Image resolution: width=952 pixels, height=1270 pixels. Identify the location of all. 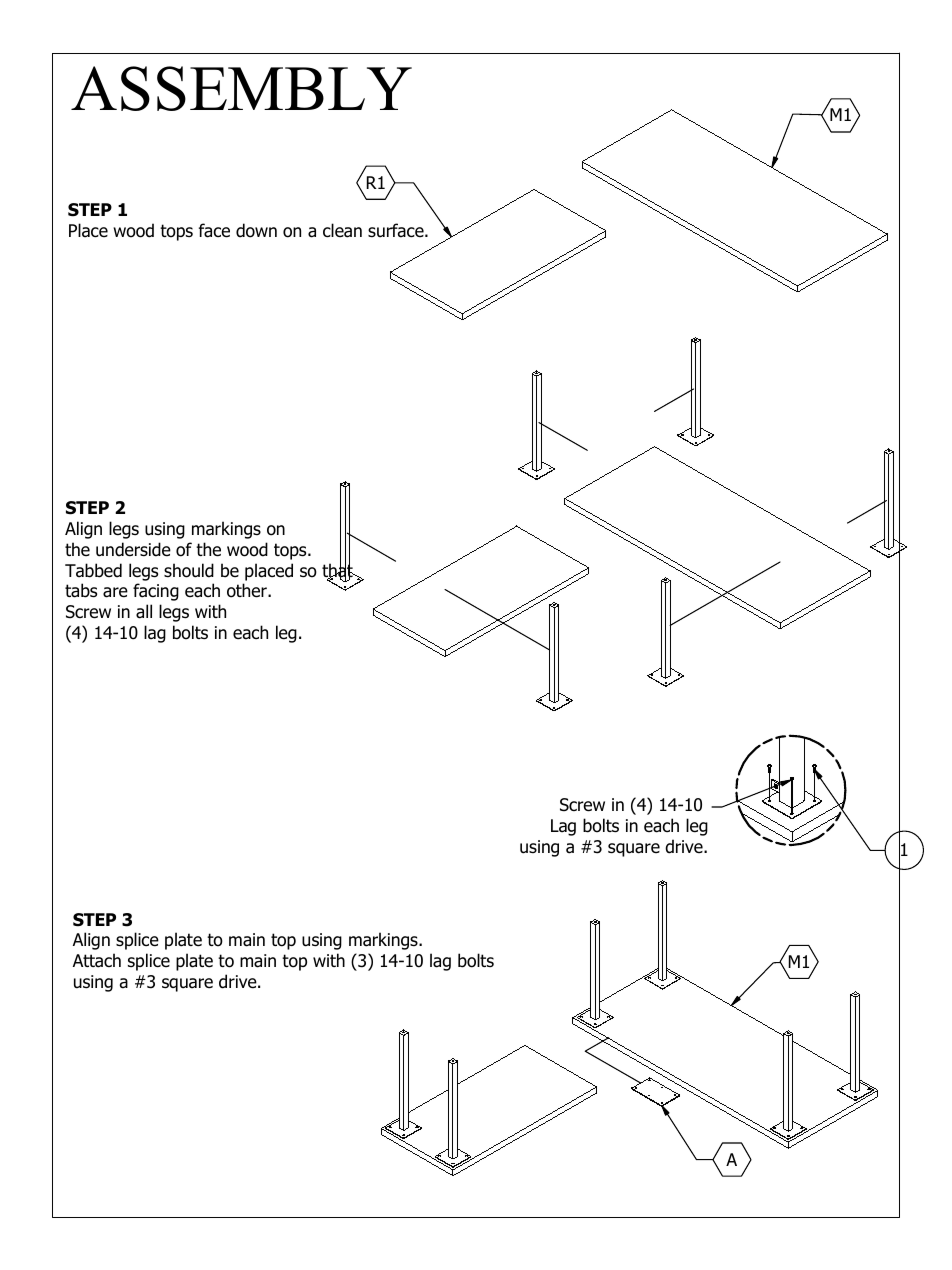
(144, 611).
